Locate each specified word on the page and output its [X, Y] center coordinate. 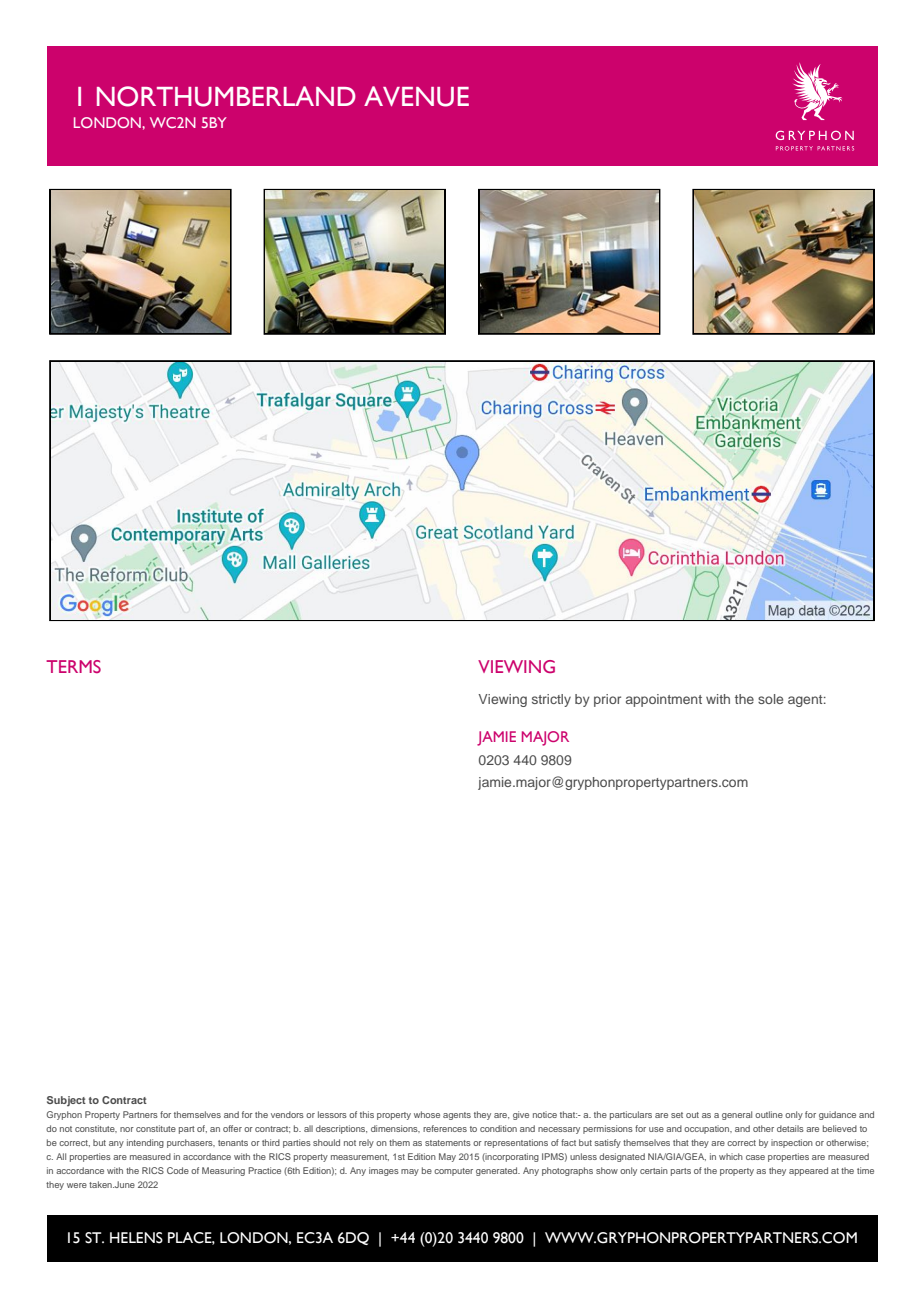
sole [770, 699]
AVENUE [416, 96]
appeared [808, 1171]
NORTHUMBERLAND [226, 96]
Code [178, 1170]
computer [453, 1172]
